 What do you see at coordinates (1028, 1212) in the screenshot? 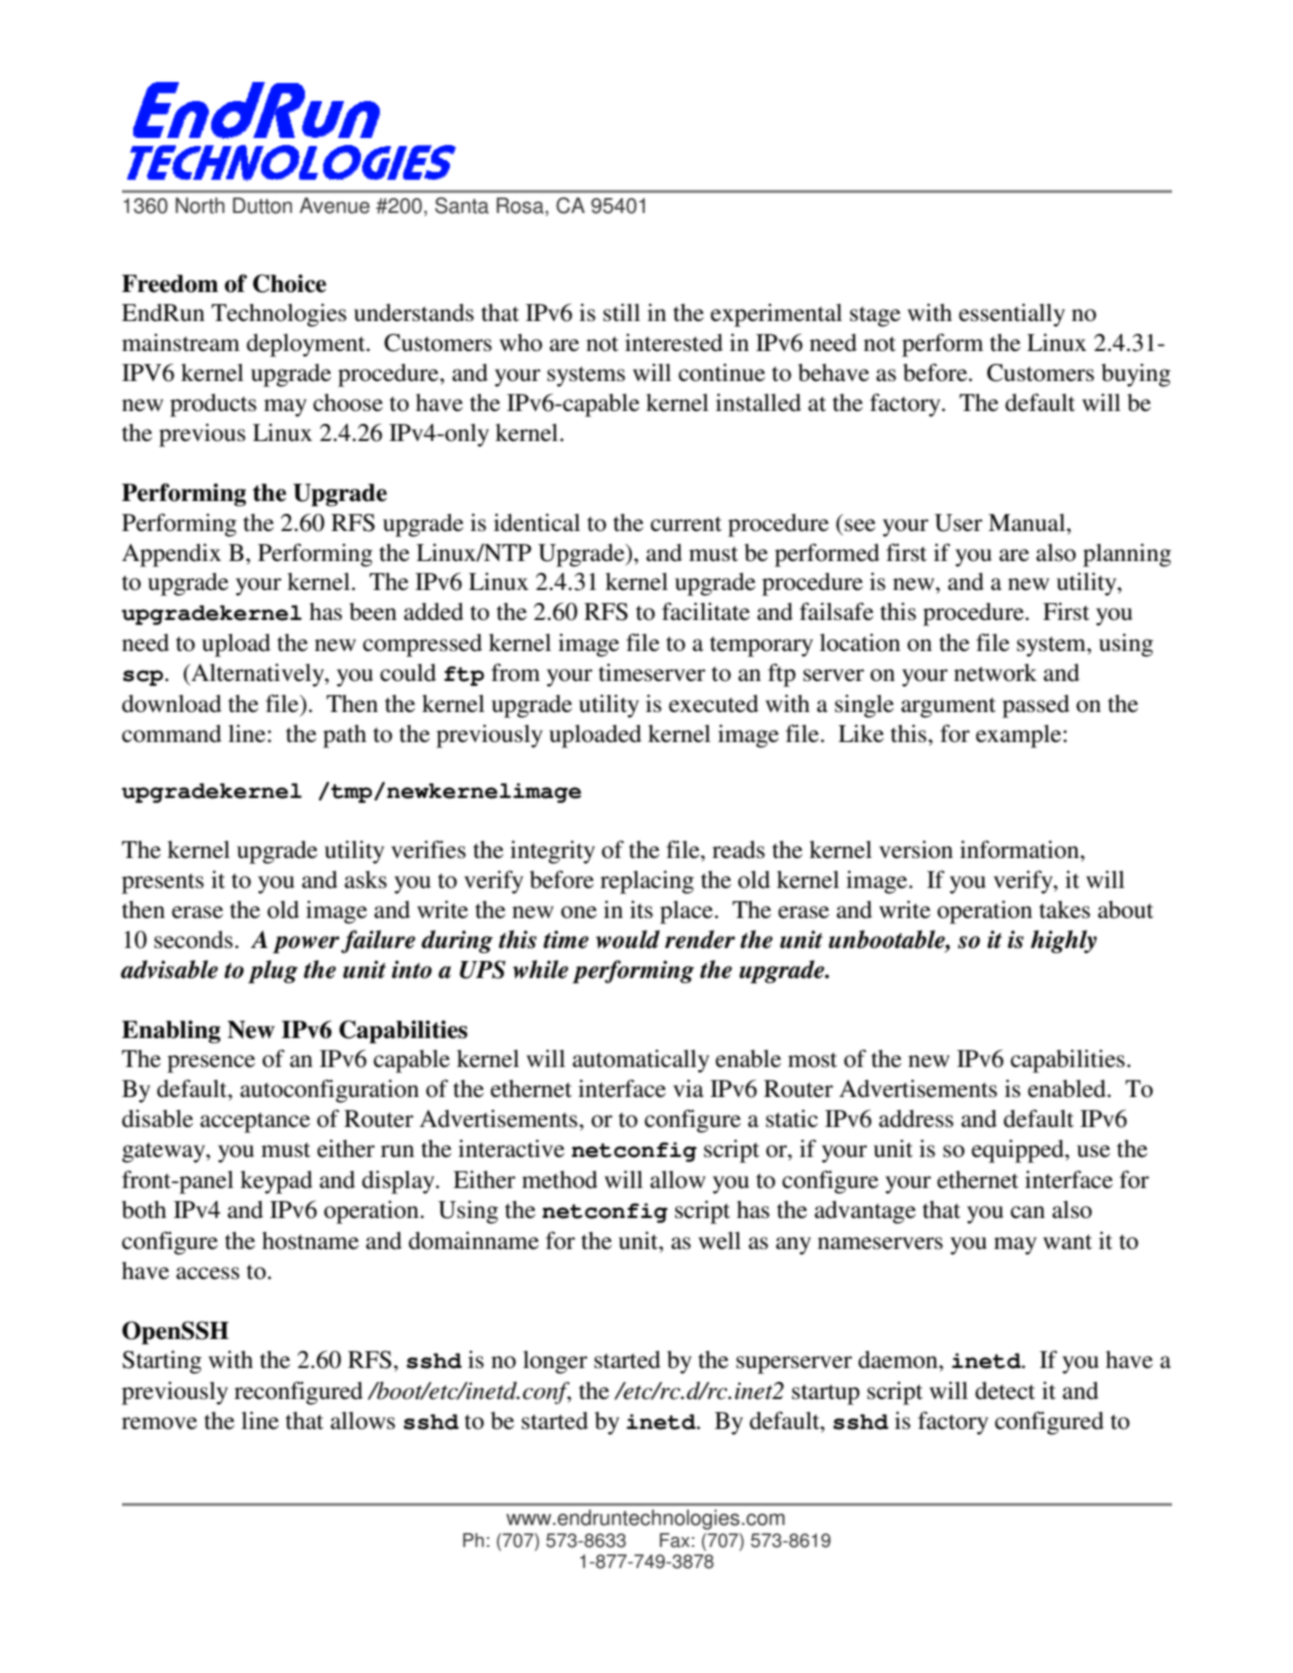
I see `can` at bounding box center [1028, 1212].
